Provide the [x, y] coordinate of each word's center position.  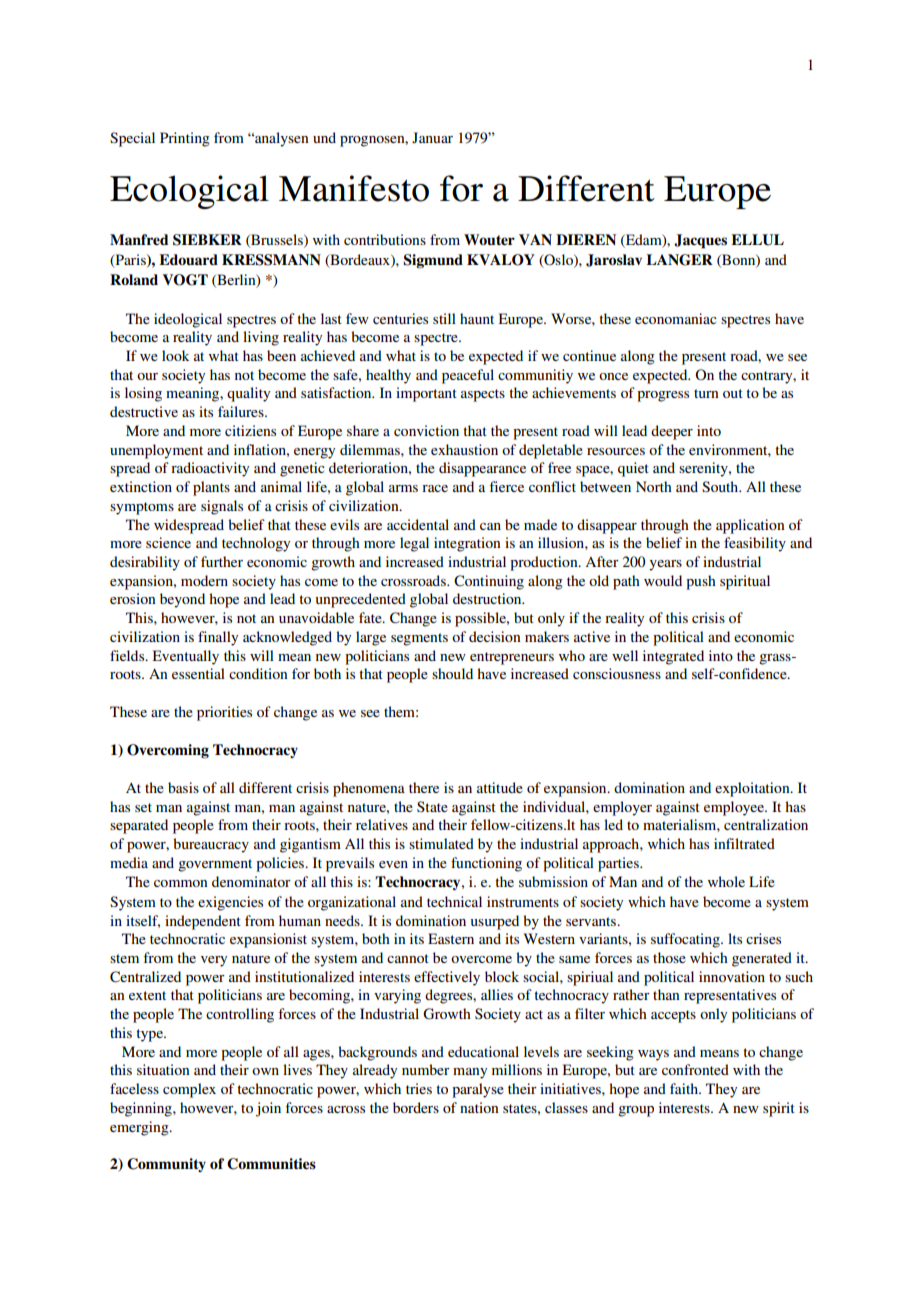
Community [166, 1165]
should [452, 673]
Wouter [489, 239]
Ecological [189, 192]
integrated [673, 657]
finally [218, 638]
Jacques [700, 241]
